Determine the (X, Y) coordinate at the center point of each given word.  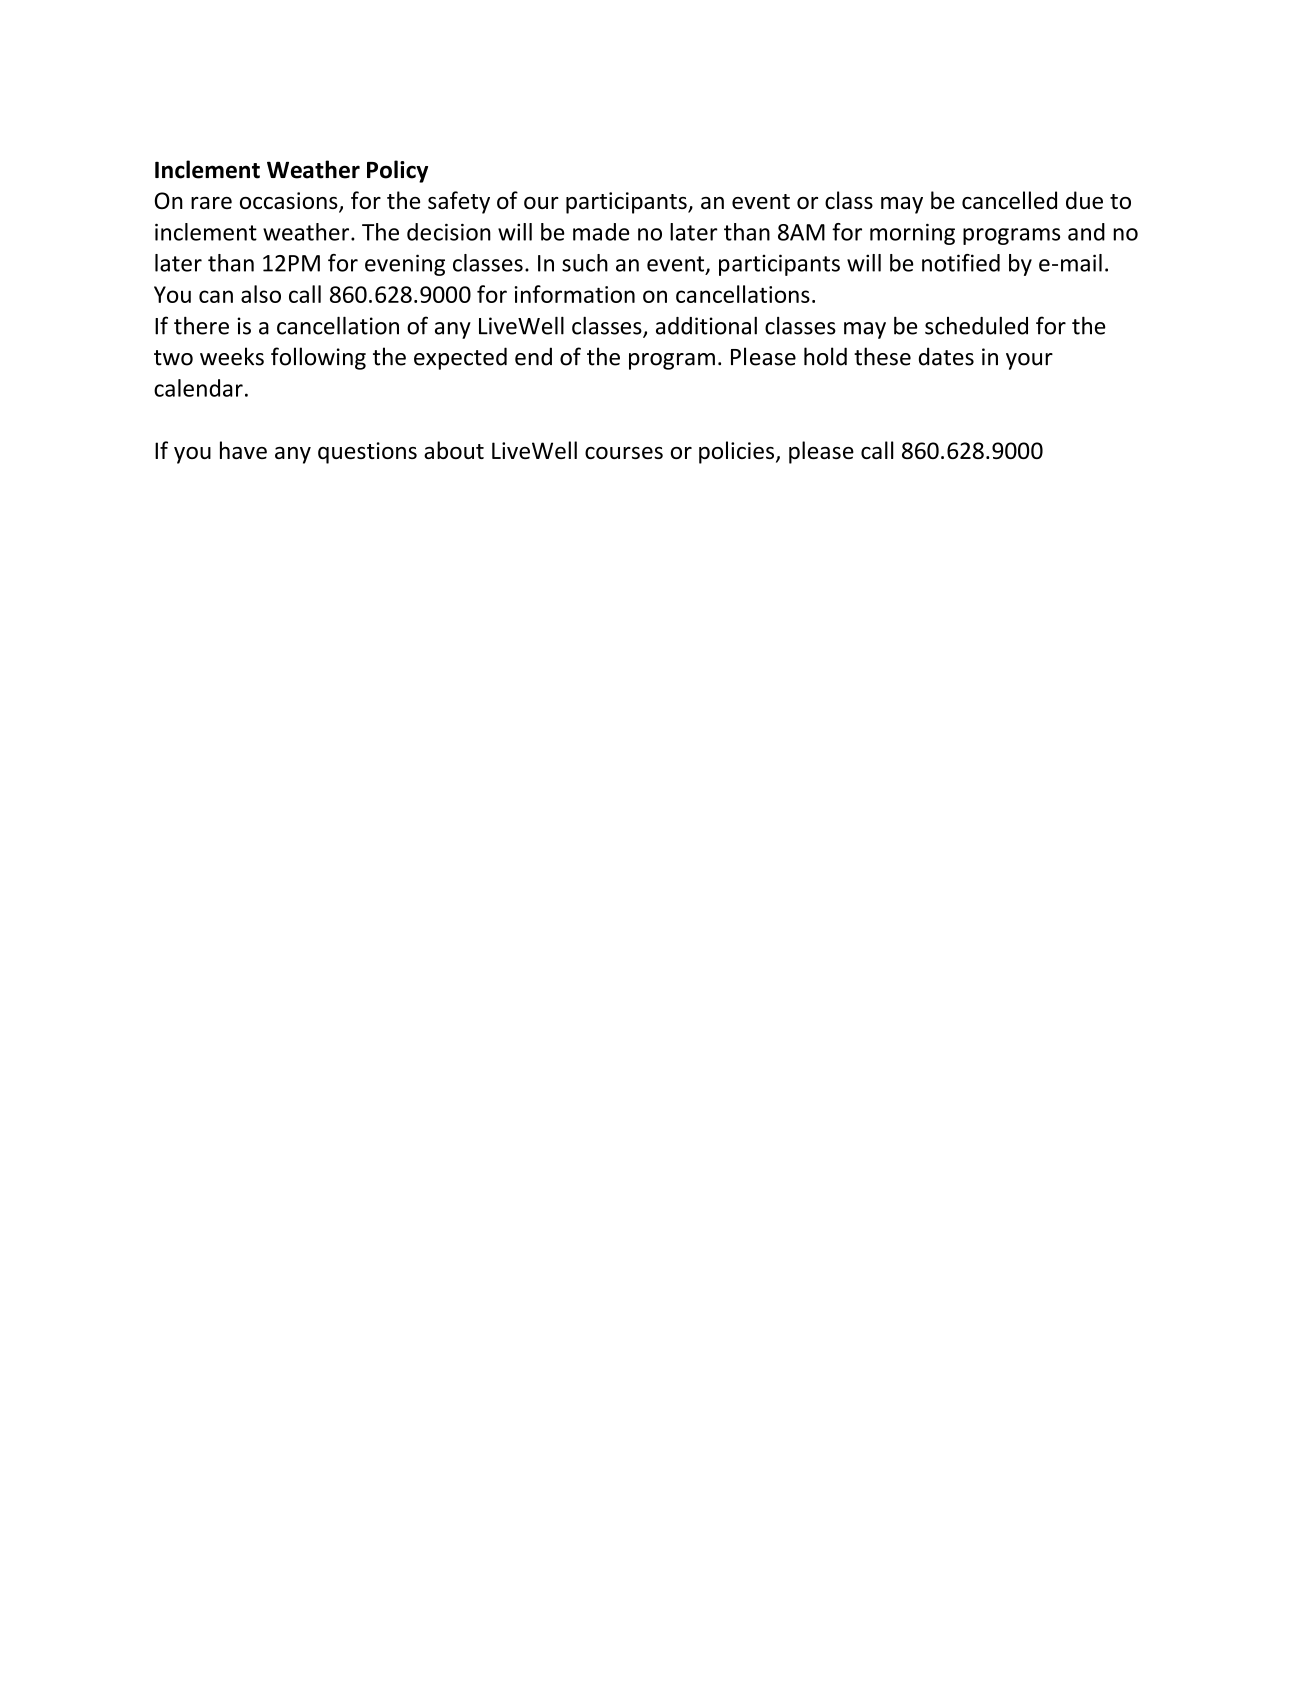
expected (460, 358)
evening (405, 265)
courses (624, 453)
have (243, 450)
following (318, 358)
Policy (397, 171)
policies (738, 452)
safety (459, 202)
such (585, 263)
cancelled (1009, 200)
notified (961, 263)
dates (946, 356)
